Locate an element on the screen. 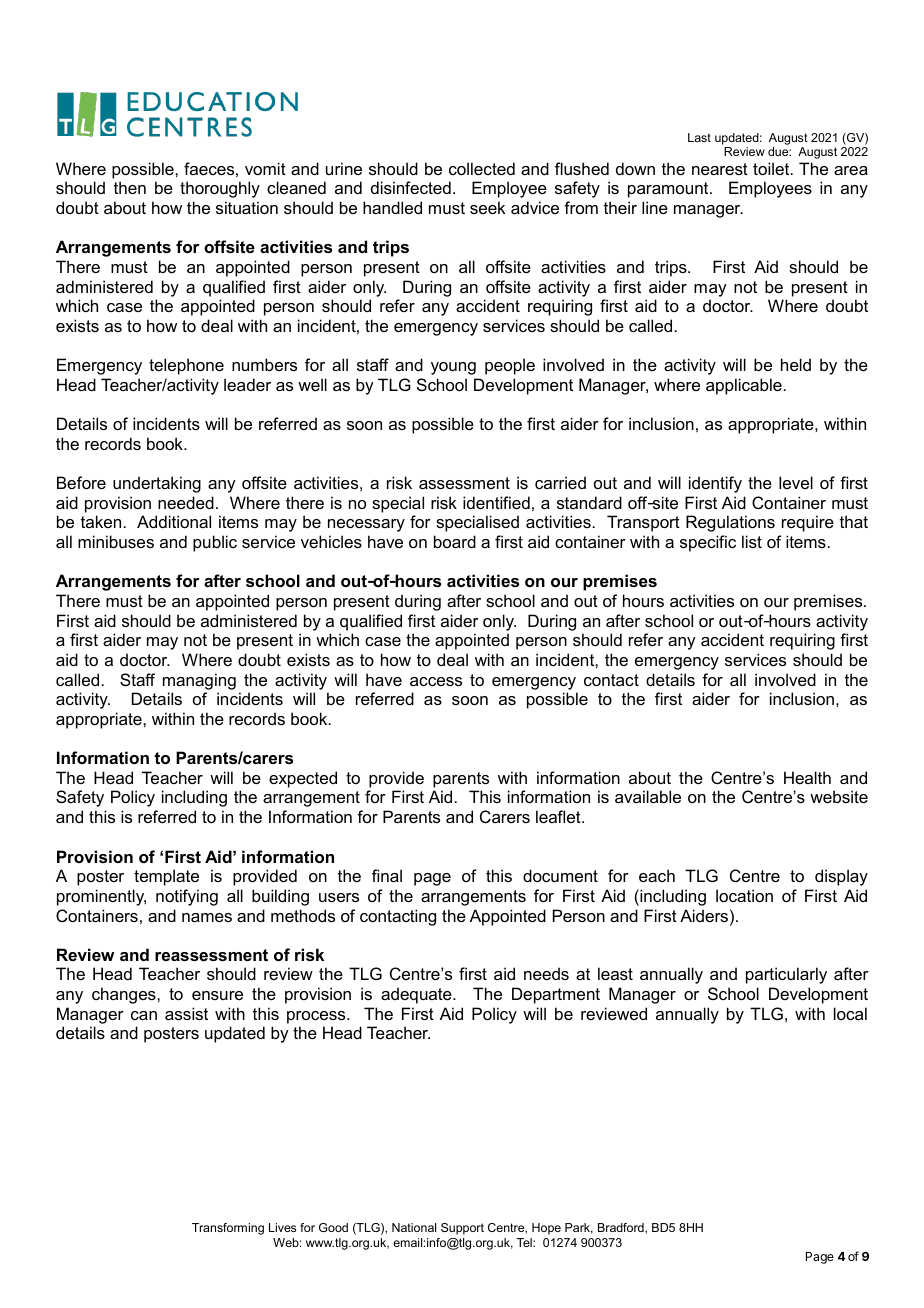 The height and width of the screenshot is (1308, 924). toilet is located at coordinates (772, 168).
